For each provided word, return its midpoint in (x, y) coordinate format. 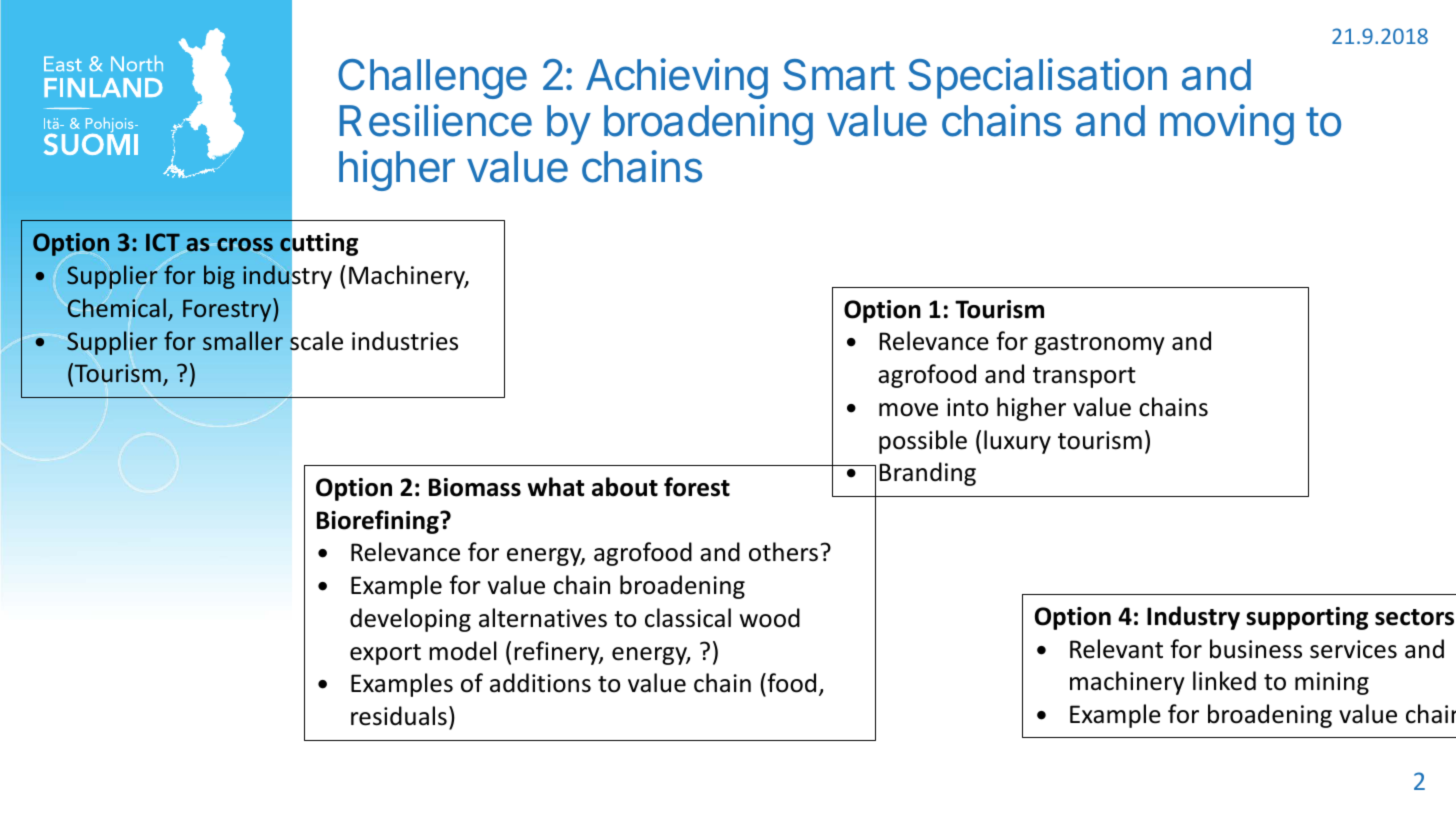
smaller (243, 340)
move (908, 410)
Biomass (475, 487)
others (783, 552)
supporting (1307, 618)
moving (1227, 124)
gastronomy (1100, 344)
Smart (839, 75)
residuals (399, 716)
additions (540, 683)
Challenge (432, 79)
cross (245, 244)
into (967, 407)
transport (1084, 377)
